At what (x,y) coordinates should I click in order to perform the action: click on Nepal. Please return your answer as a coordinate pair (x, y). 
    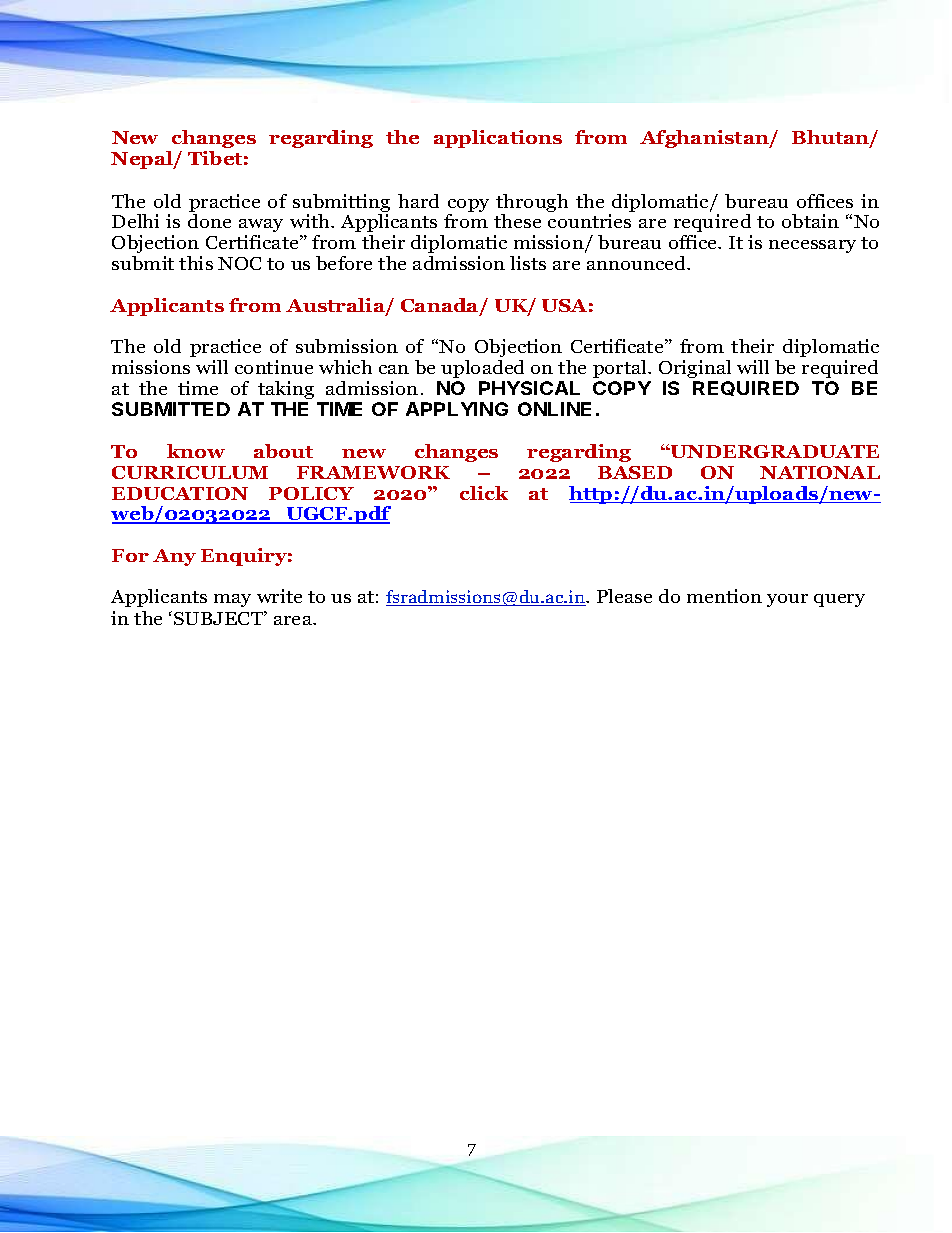
    Looking at the image, I should click on (143, 160).
